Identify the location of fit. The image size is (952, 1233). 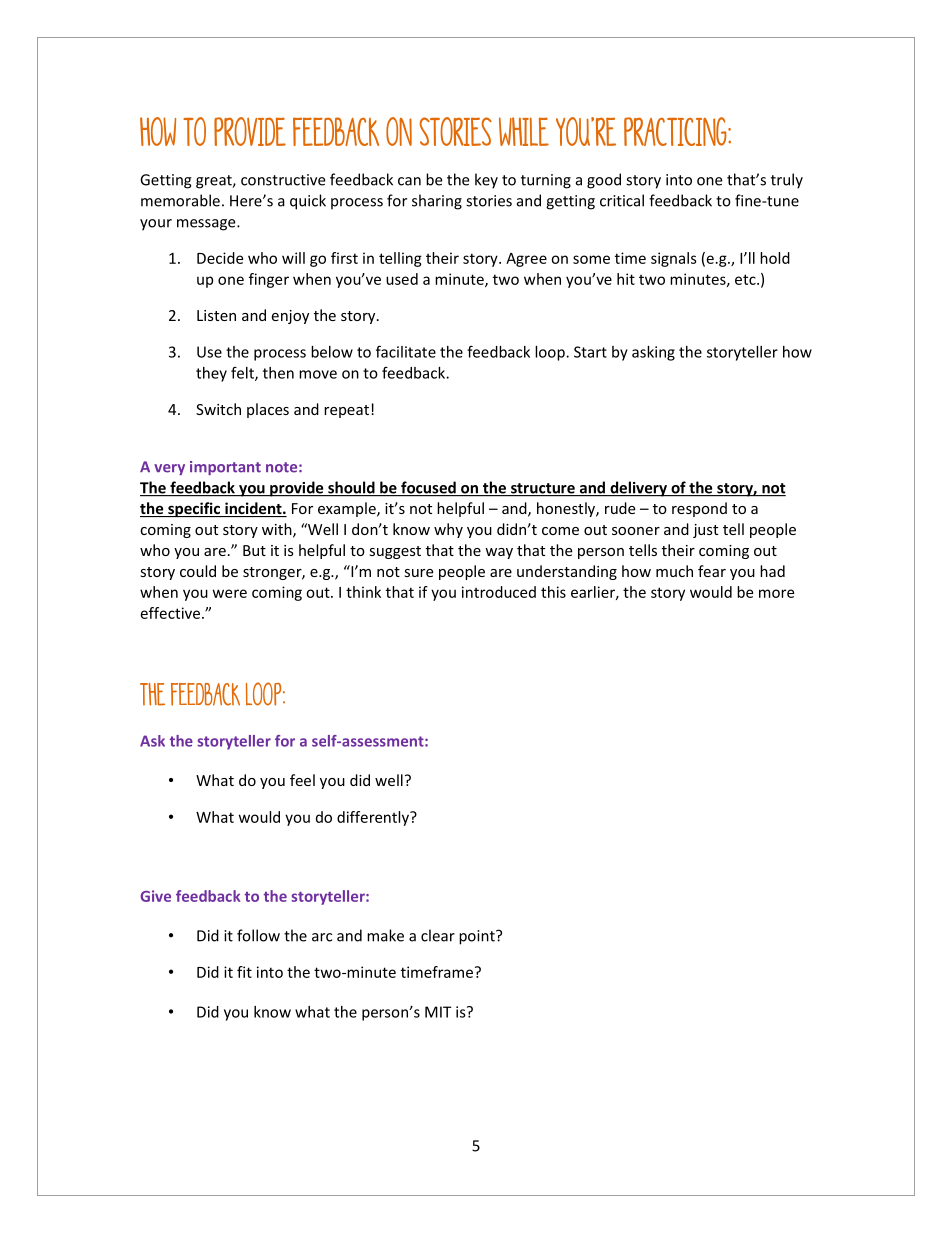
(244, 972).
